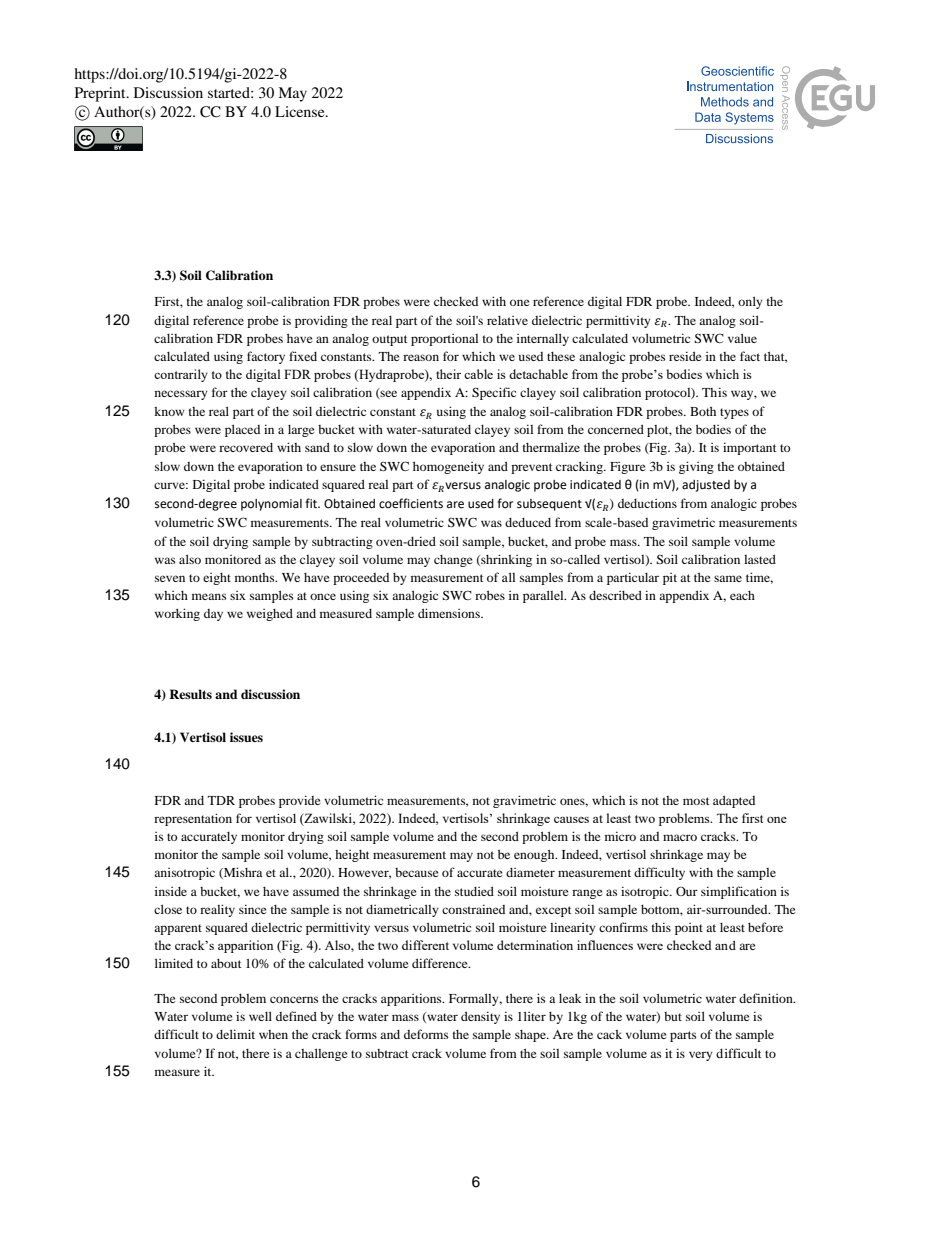 The width and height of the screenshot is (952, 1257). What do you see at coordinates (101, 94) in the screenshot?
I see `Preprint` at bounding box center [101, 94].
